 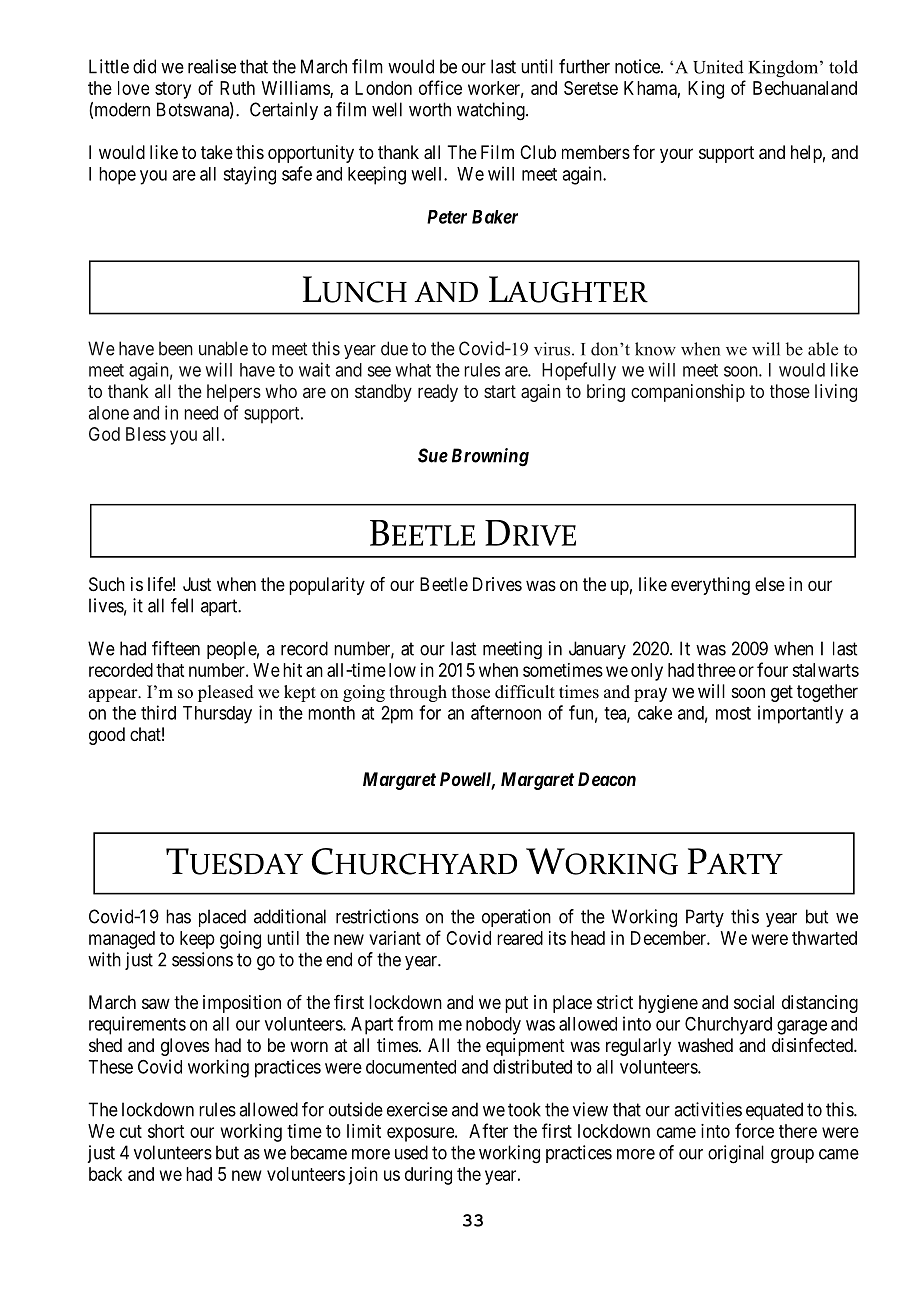 What do you see at coordinates (718, 67) in the screenshot?
I see `United` at bounding box center [718, 67].
